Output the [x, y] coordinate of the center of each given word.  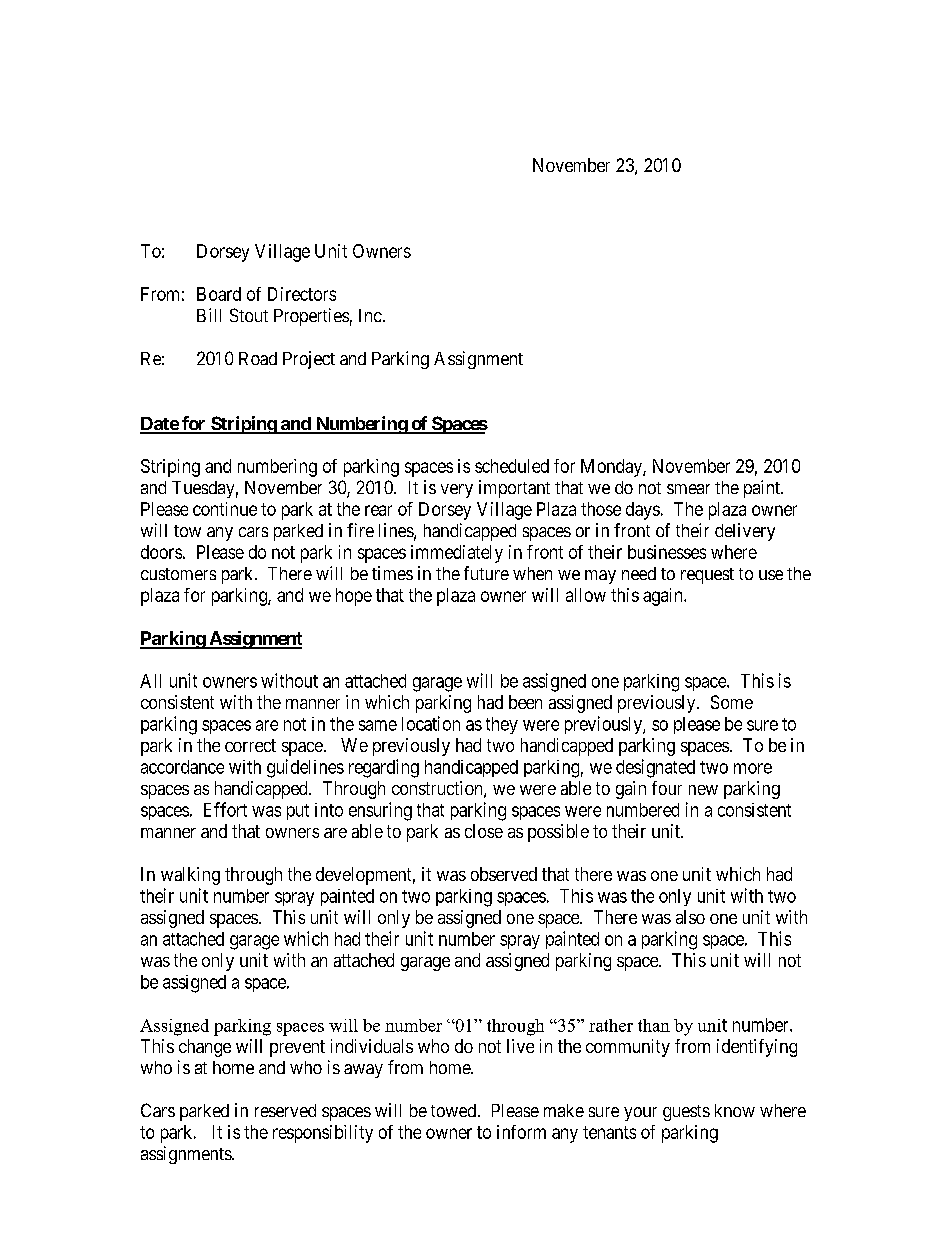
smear [688, 489]
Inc [370, 315]
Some [732, 702]
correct [250, 745]
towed [453, 1110]
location [431, 723]
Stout [249, 315]
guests [686, 1113]
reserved [285, 1110]
